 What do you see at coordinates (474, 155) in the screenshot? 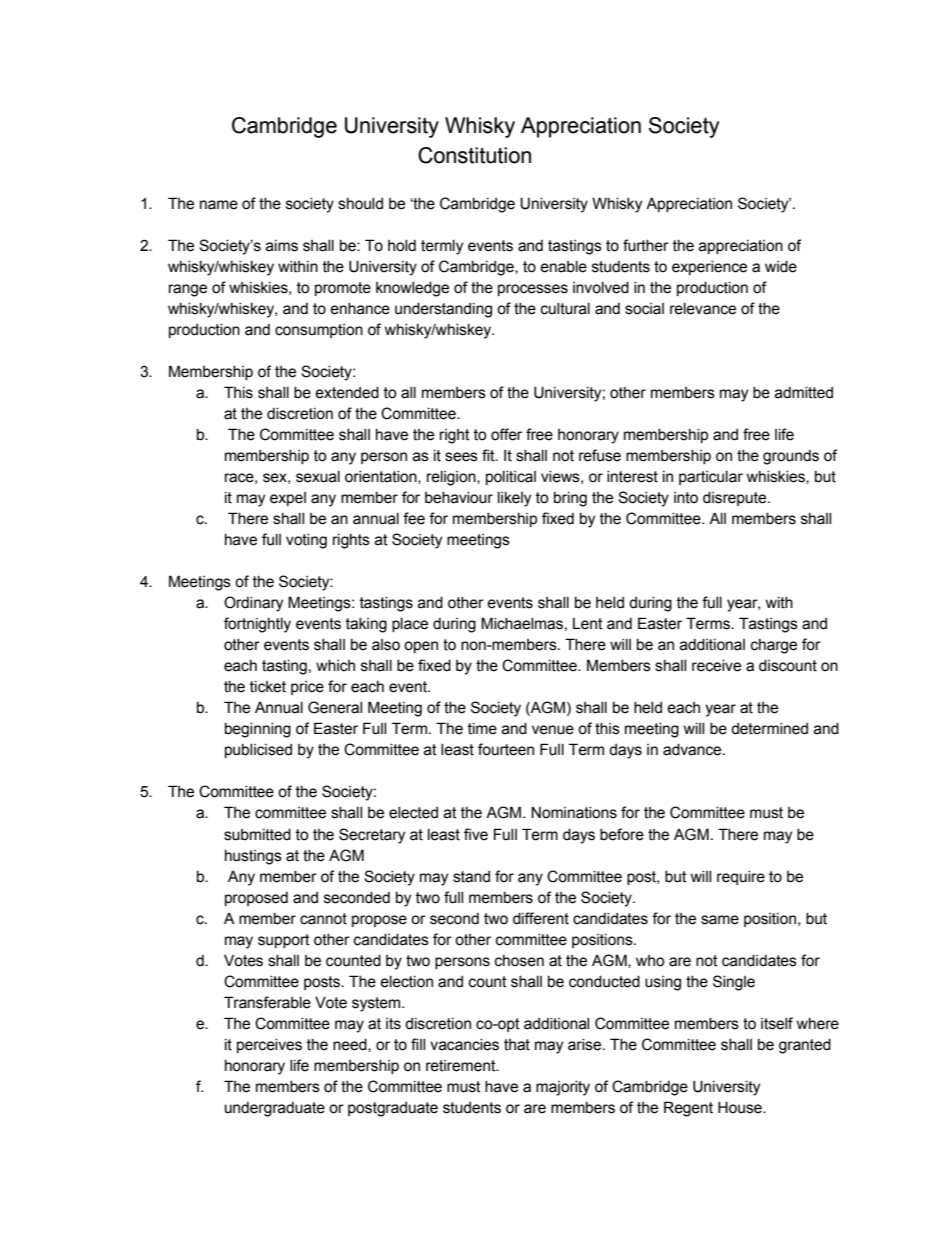
I see `Constitution` at bounding box center [474, 155].
